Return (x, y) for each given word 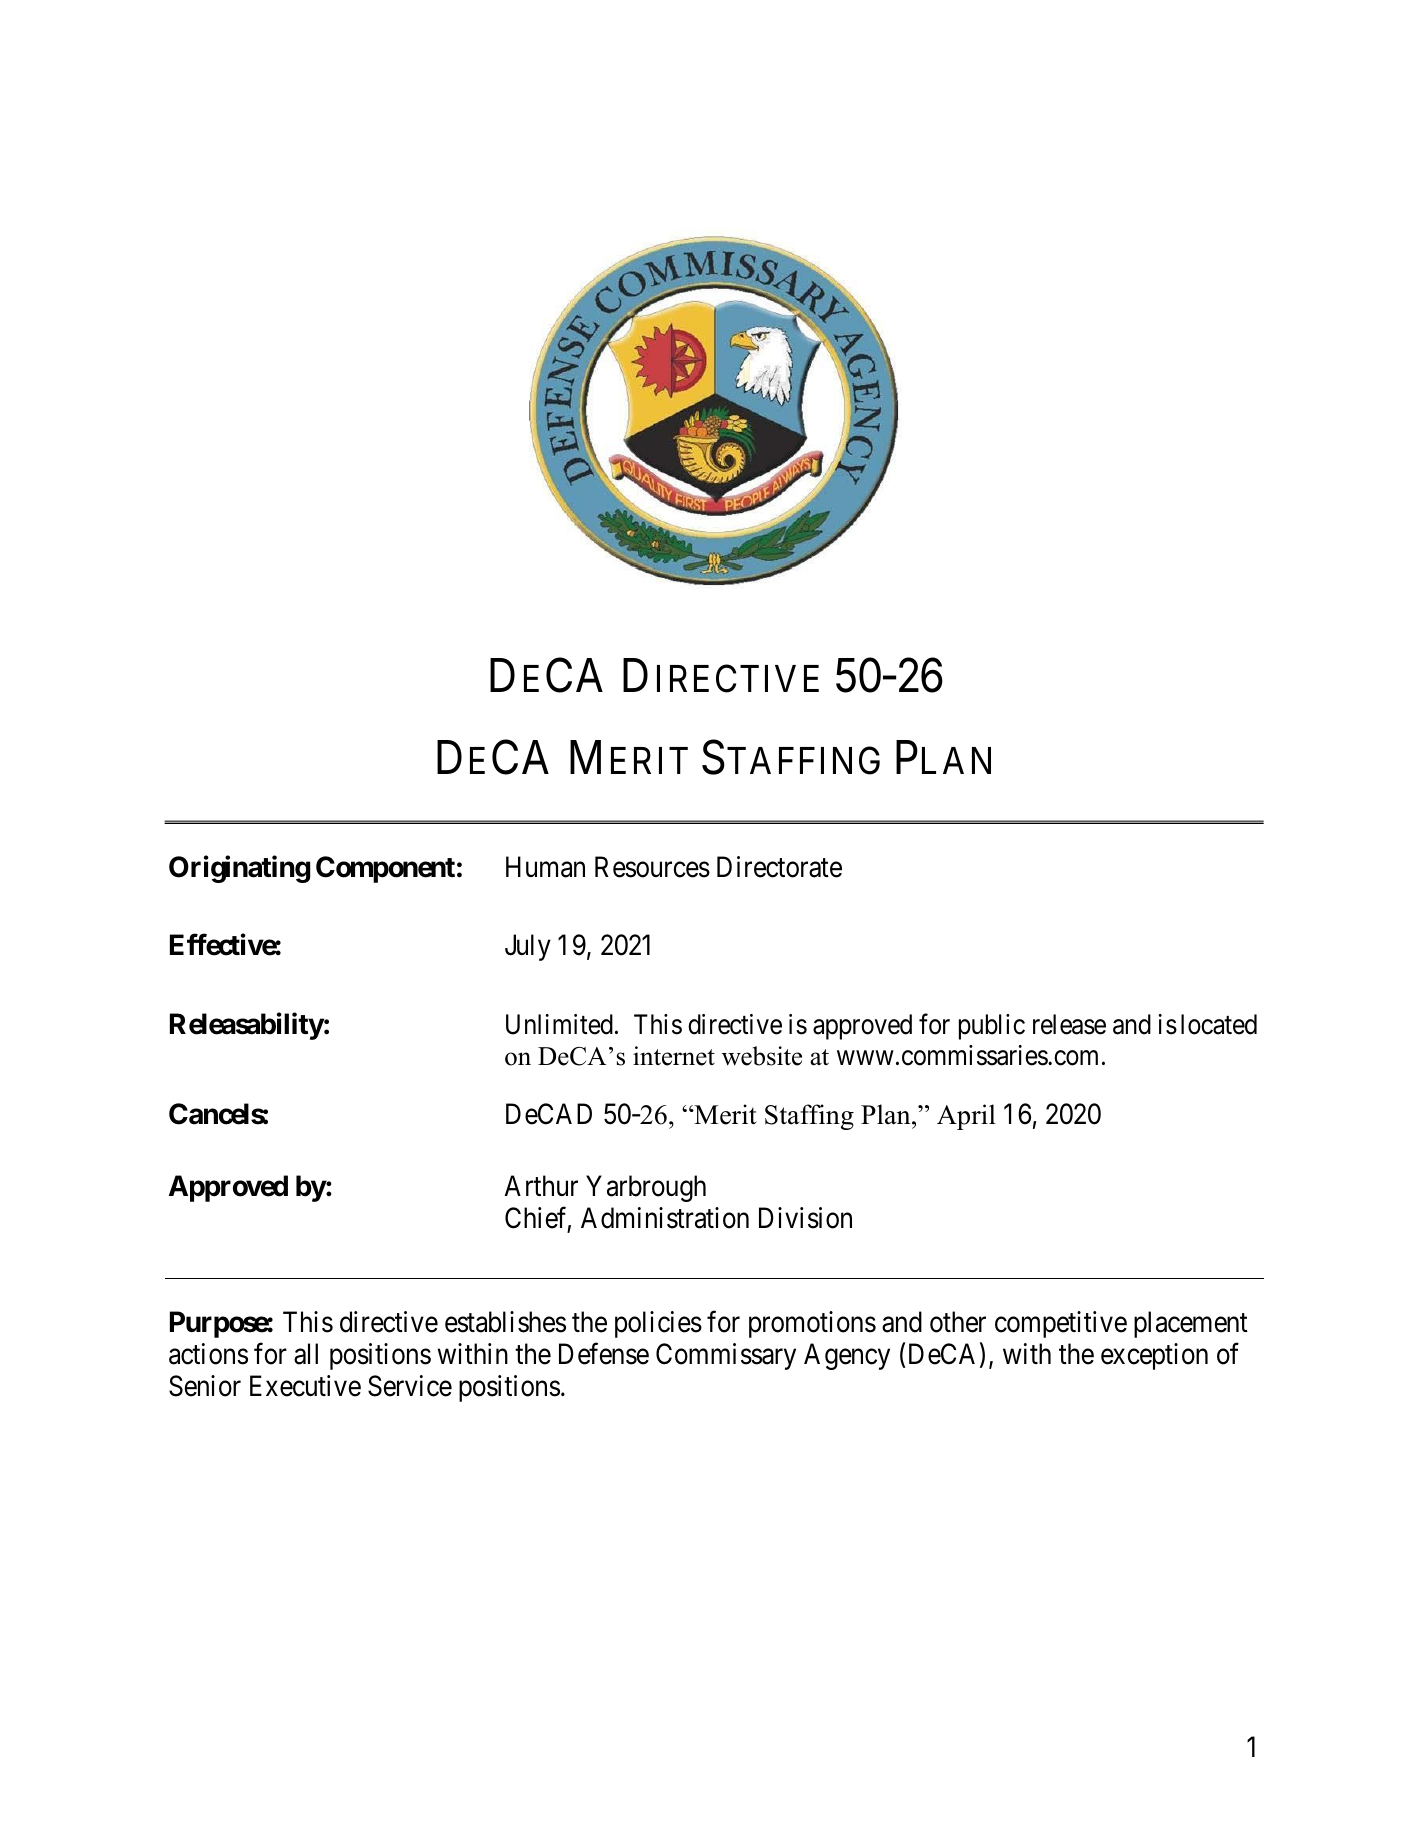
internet (674, 1056)
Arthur (541, 1185)
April (966, 1117)
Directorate (779, 867)
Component (385, 869)
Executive (305, 1386)
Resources (652, 867)
